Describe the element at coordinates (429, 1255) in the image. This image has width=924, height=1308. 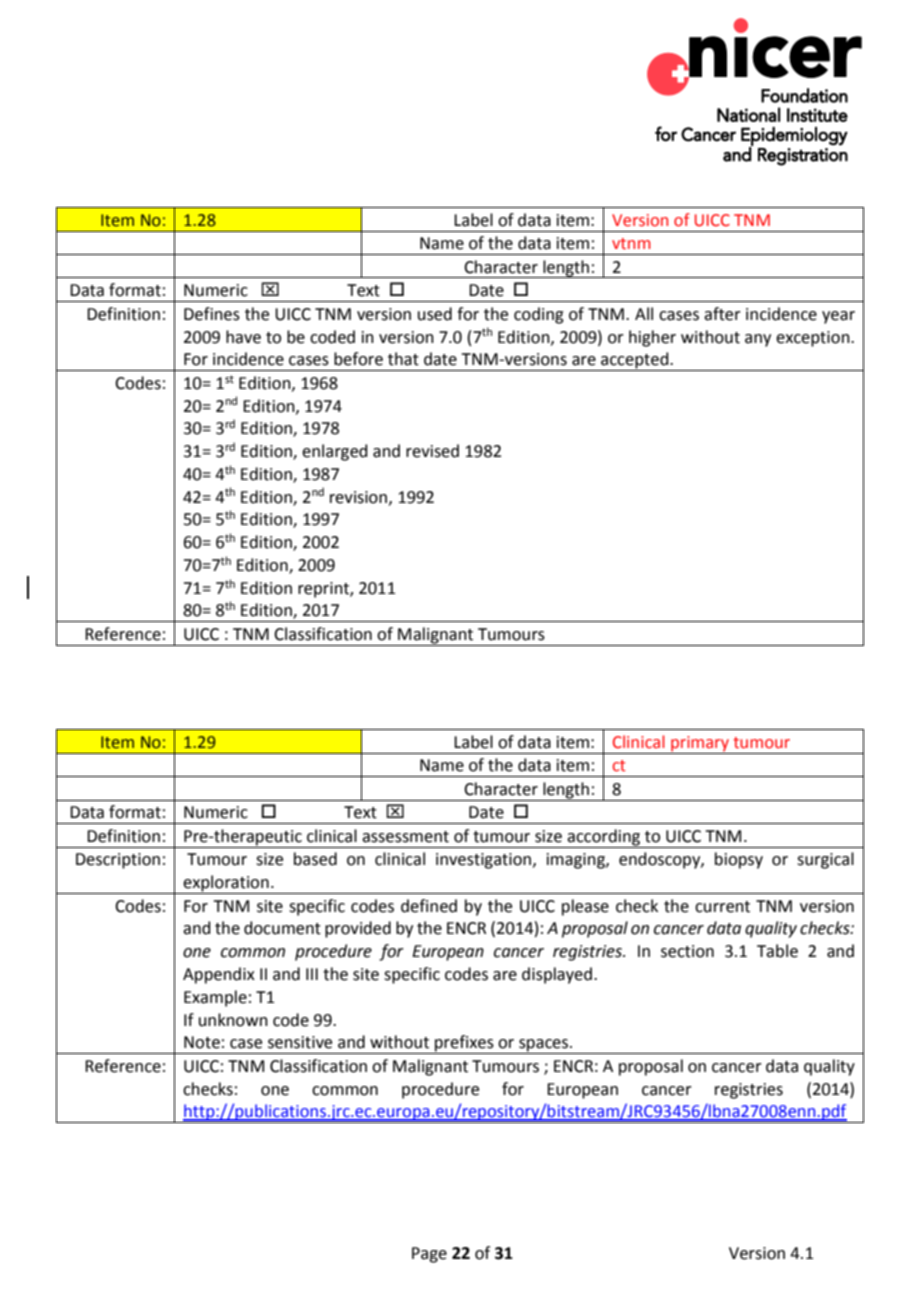
I see `Page` at that location.
